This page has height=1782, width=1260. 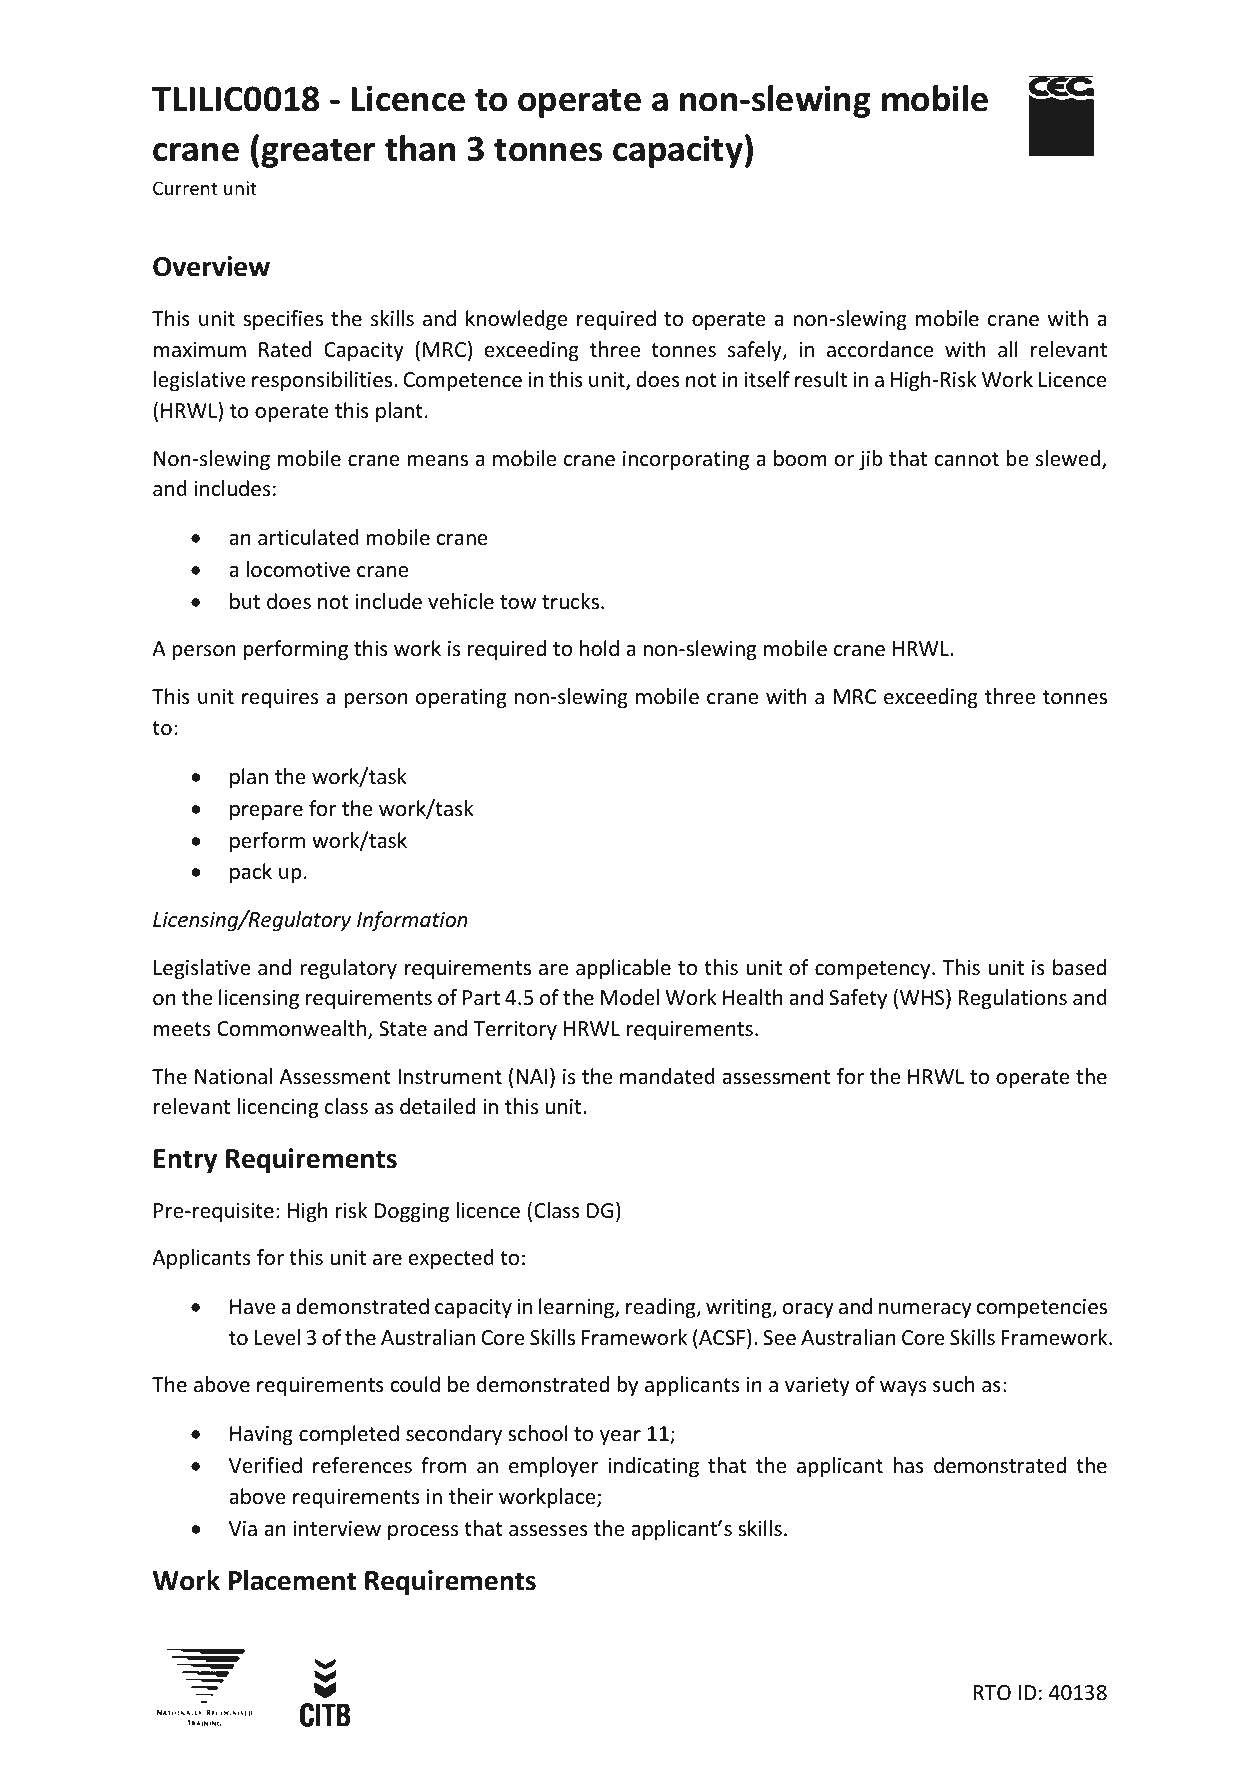 I want to click on applicable, so click(x=623, y=969).
